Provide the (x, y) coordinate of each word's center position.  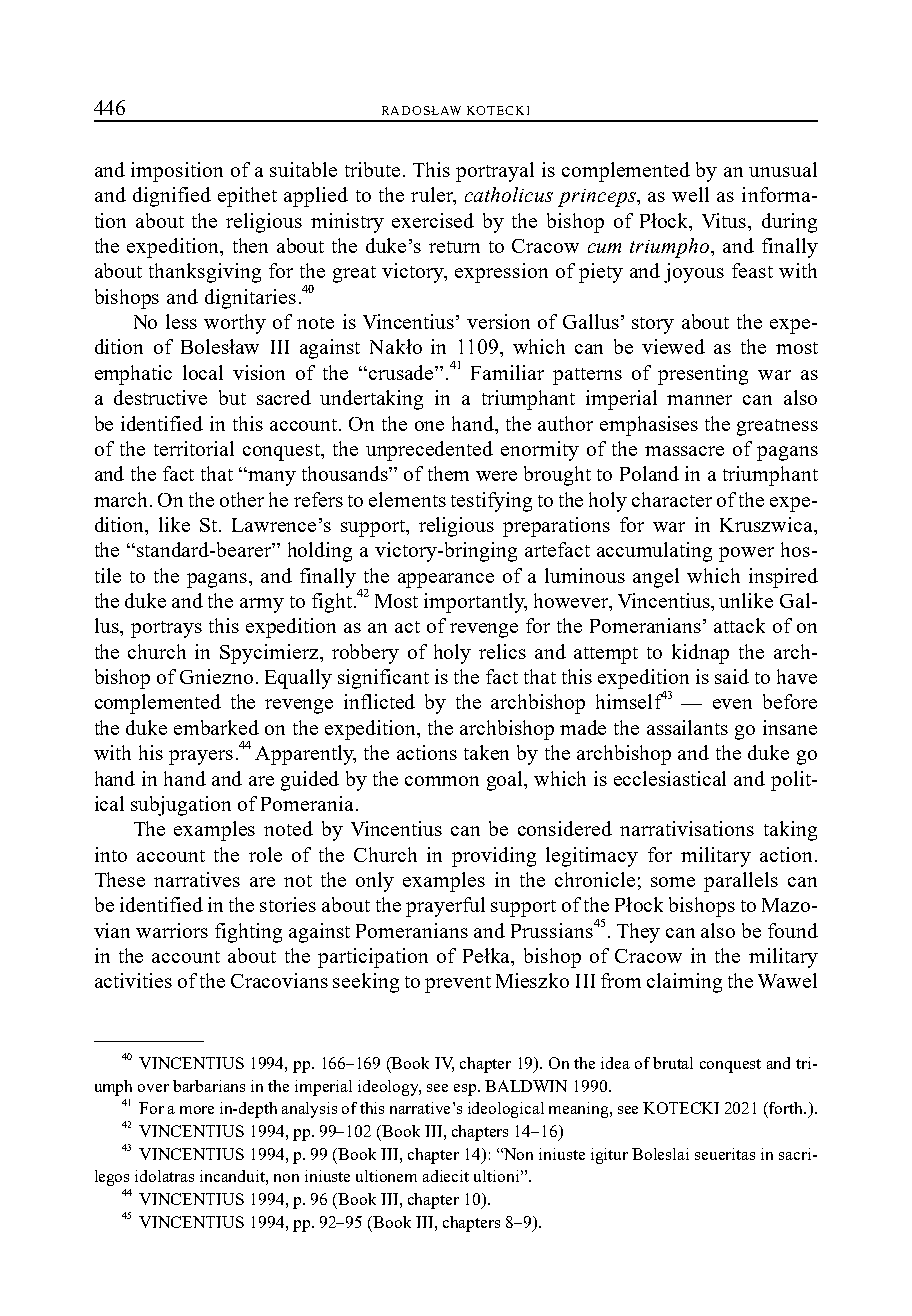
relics (502, 651)
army (262, 605)
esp (466, 1090)
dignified (172, 197)
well (690, 194)
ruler (433, 196)
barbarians (209, 1086)
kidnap (700, 654)
